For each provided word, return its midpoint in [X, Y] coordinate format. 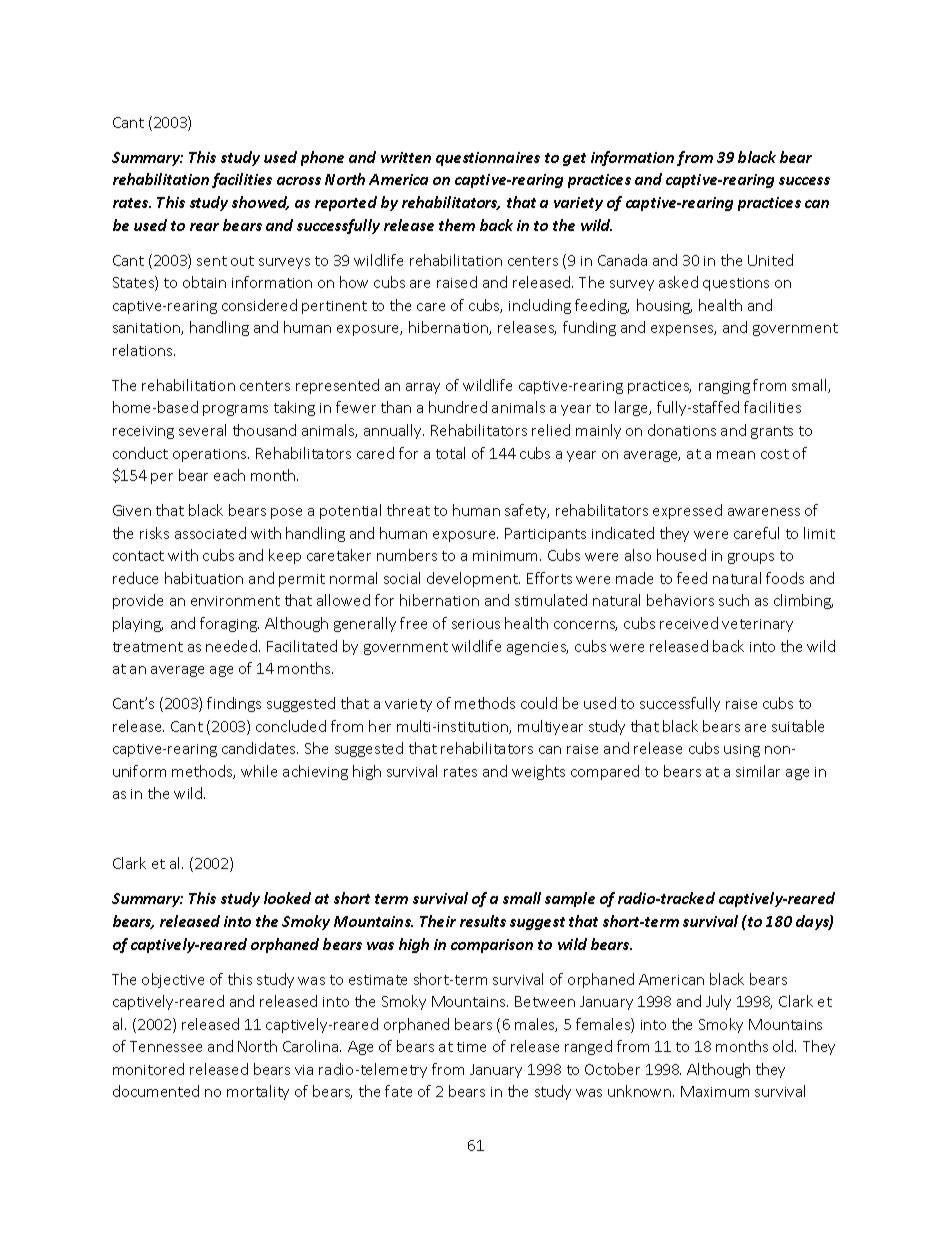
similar [758, 771]
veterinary [757, 625]
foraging [229, 624]
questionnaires [488, 159]
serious [476, 624]
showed [260, 203]
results [483, 921]
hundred [458, 407]
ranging [724, 387]
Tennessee [166, 1046]
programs [235, 410]
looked [287, 898]
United [770, 260]
